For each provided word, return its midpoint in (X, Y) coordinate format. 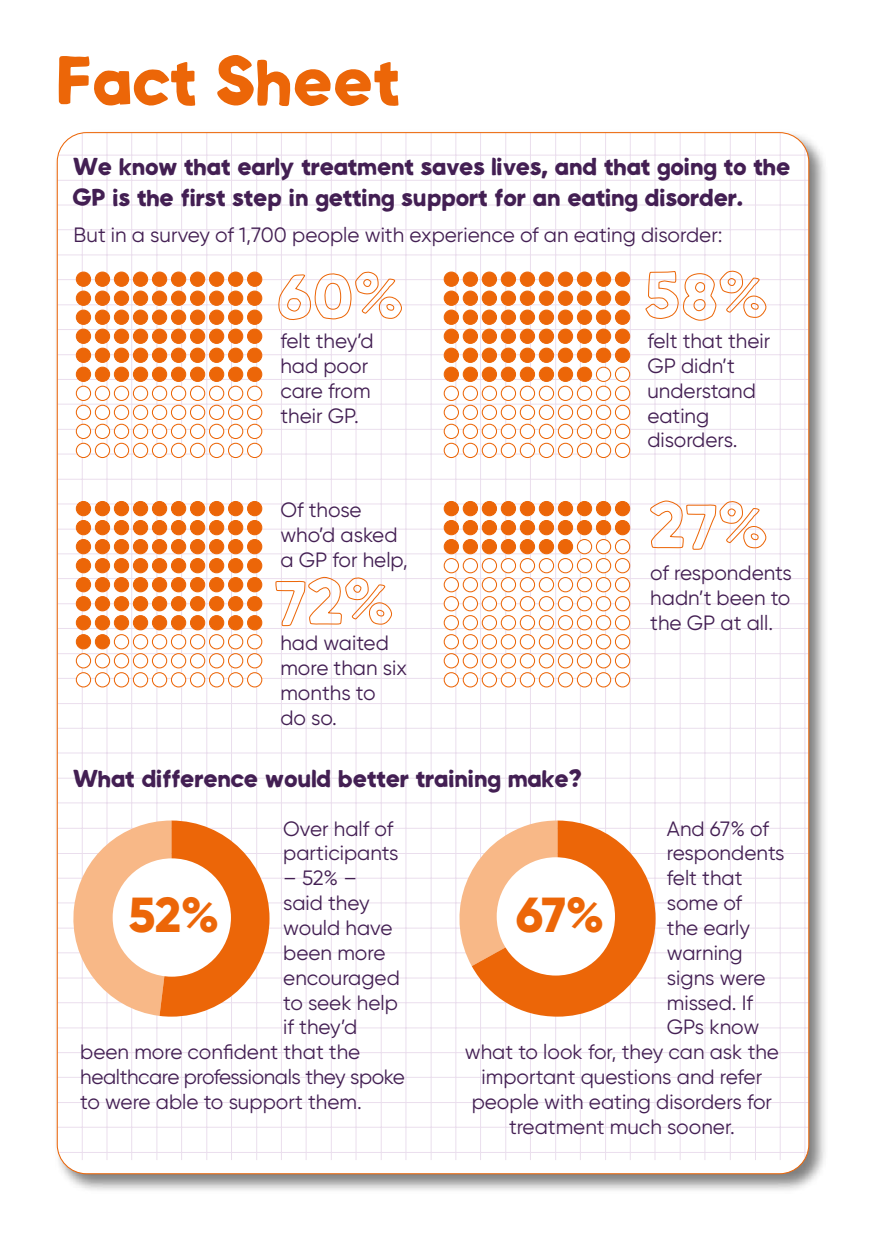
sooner (701, 1128)
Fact (127, 81)
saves (453, 169)
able (177, 1101)
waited (356, 642)
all (757, 622)
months (315, 692)
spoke (377, 1078)
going (687, 169)
